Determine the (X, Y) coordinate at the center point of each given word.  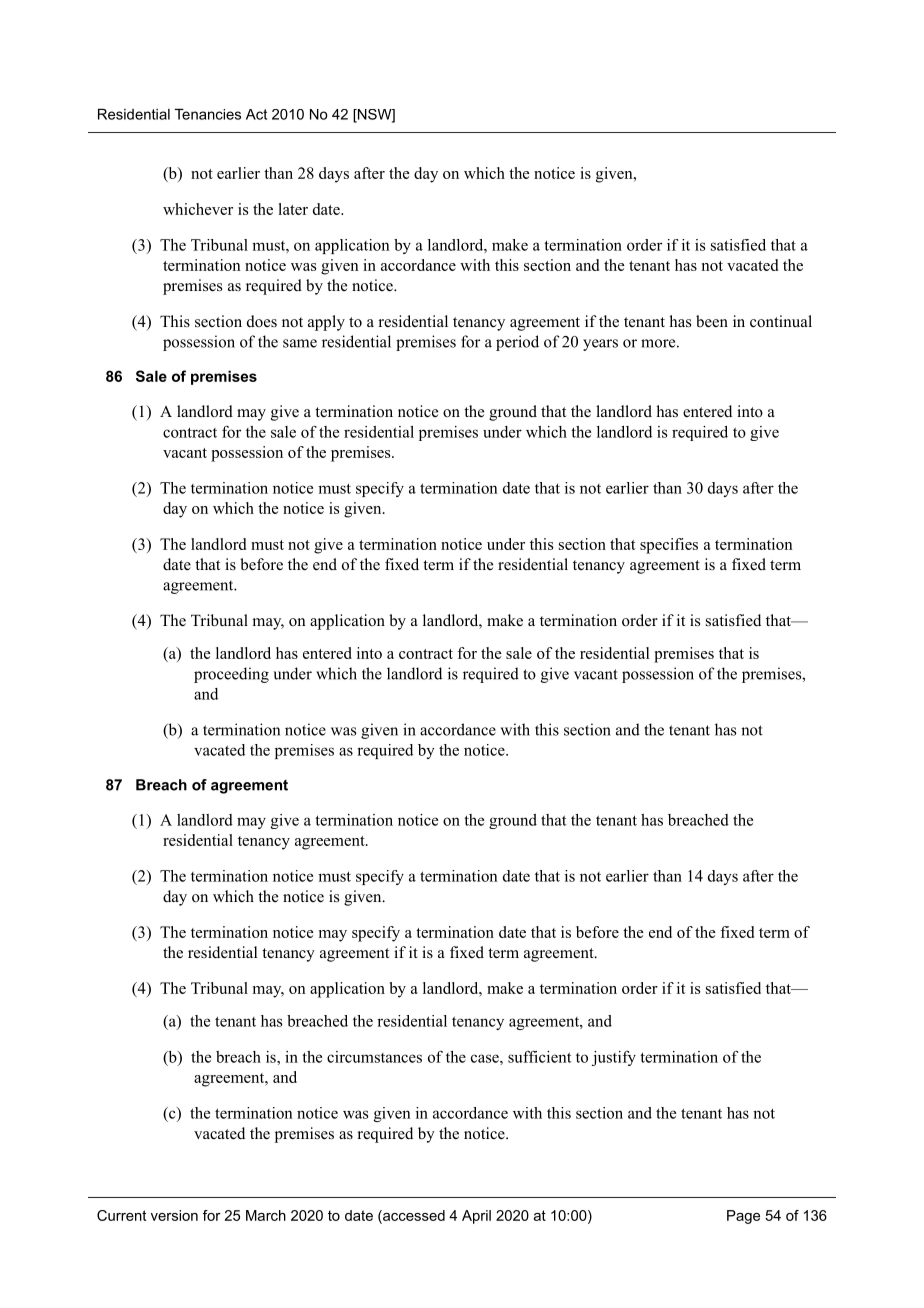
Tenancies (208, 114)
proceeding (231, 675)
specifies (669, 546)
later (293, 209)
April (476, 1217)
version (174, 1215)
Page (743, 1217)
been (712, 321)
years (600, 345)
